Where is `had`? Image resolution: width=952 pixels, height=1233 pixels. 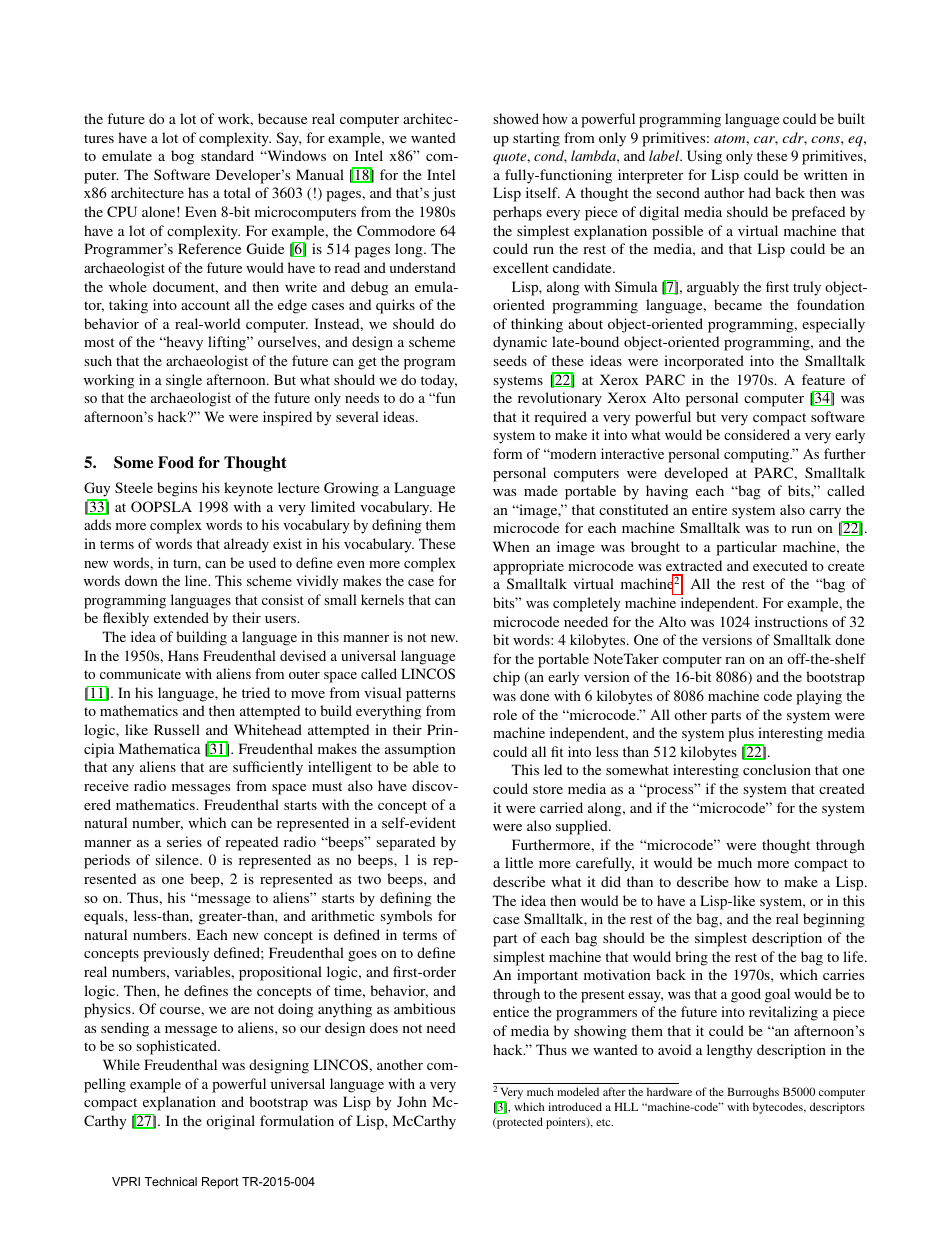 had is located at coordinates (760, 192).
